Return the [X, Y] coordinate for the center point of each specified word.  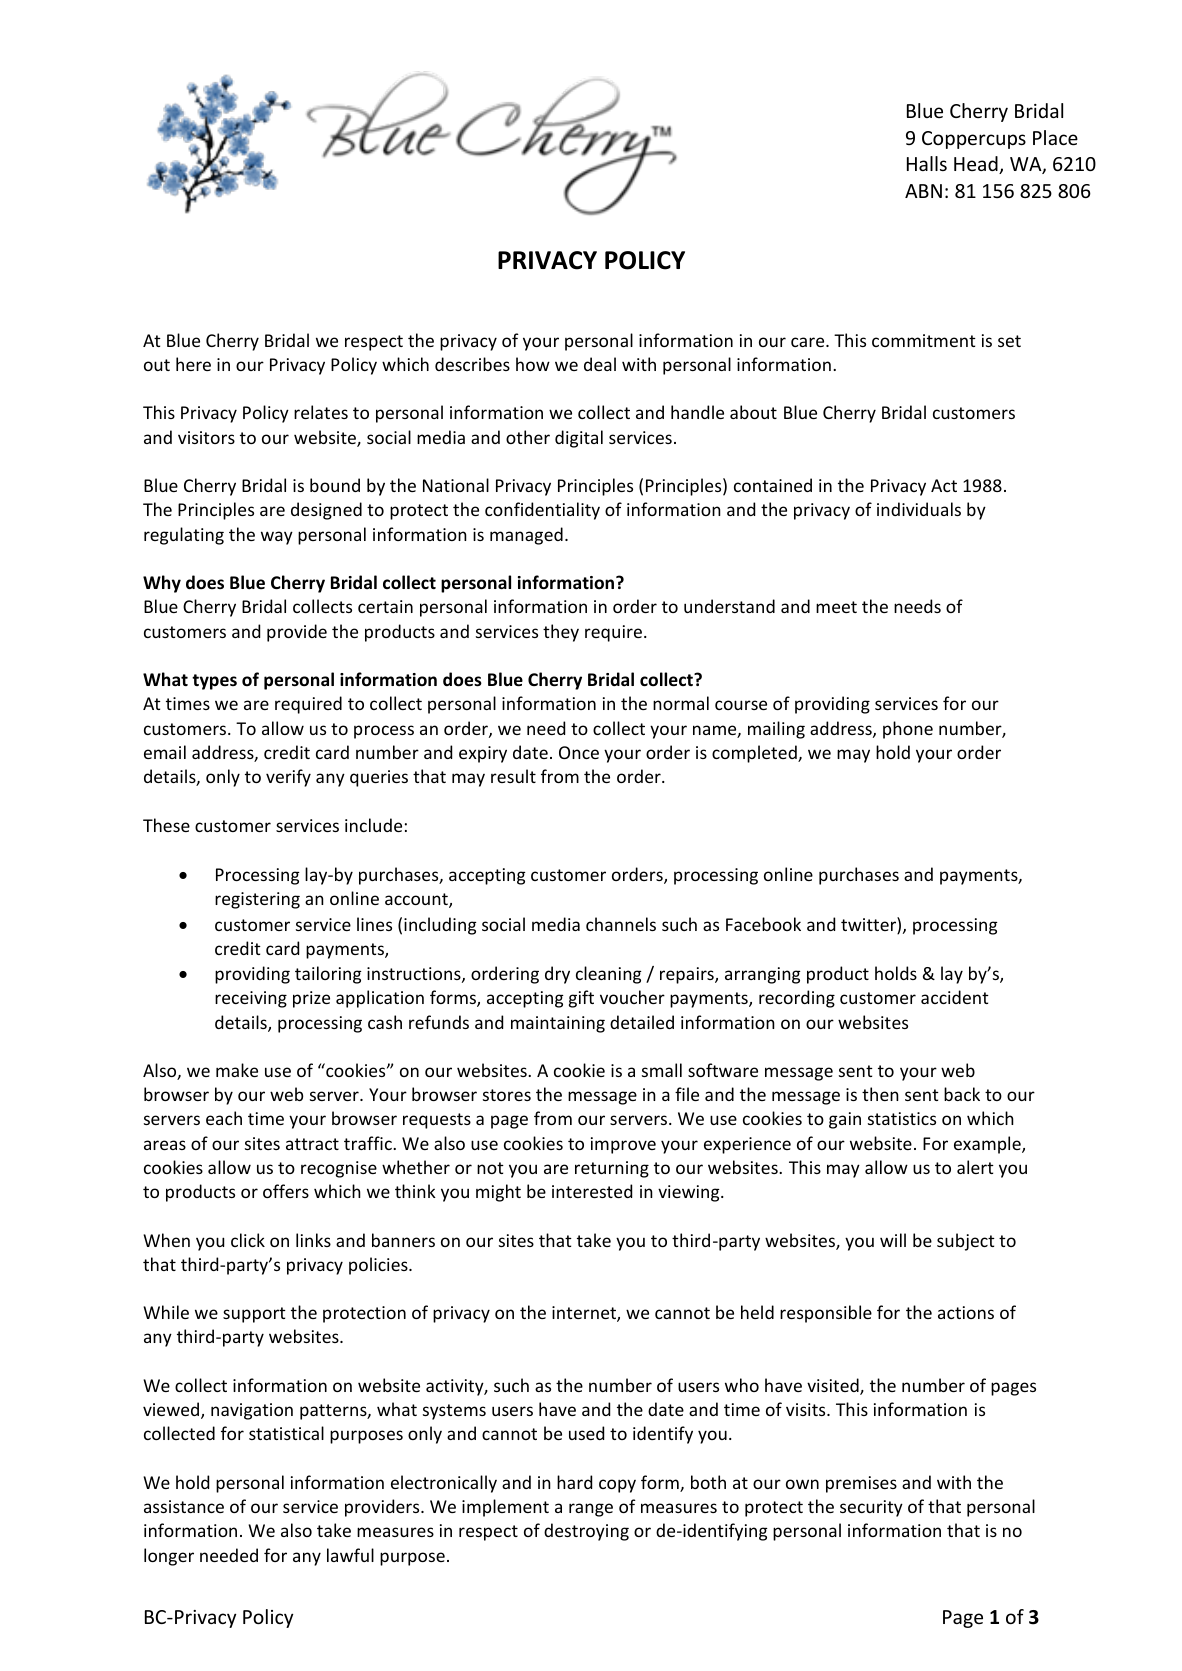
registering [257, 900]
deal [600, 364]
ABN [923, 191]
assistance [184, 1506]
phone [908, 730]
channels [621, 924]
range [591, 1510]
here [193, 364]
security [871, 1508]
